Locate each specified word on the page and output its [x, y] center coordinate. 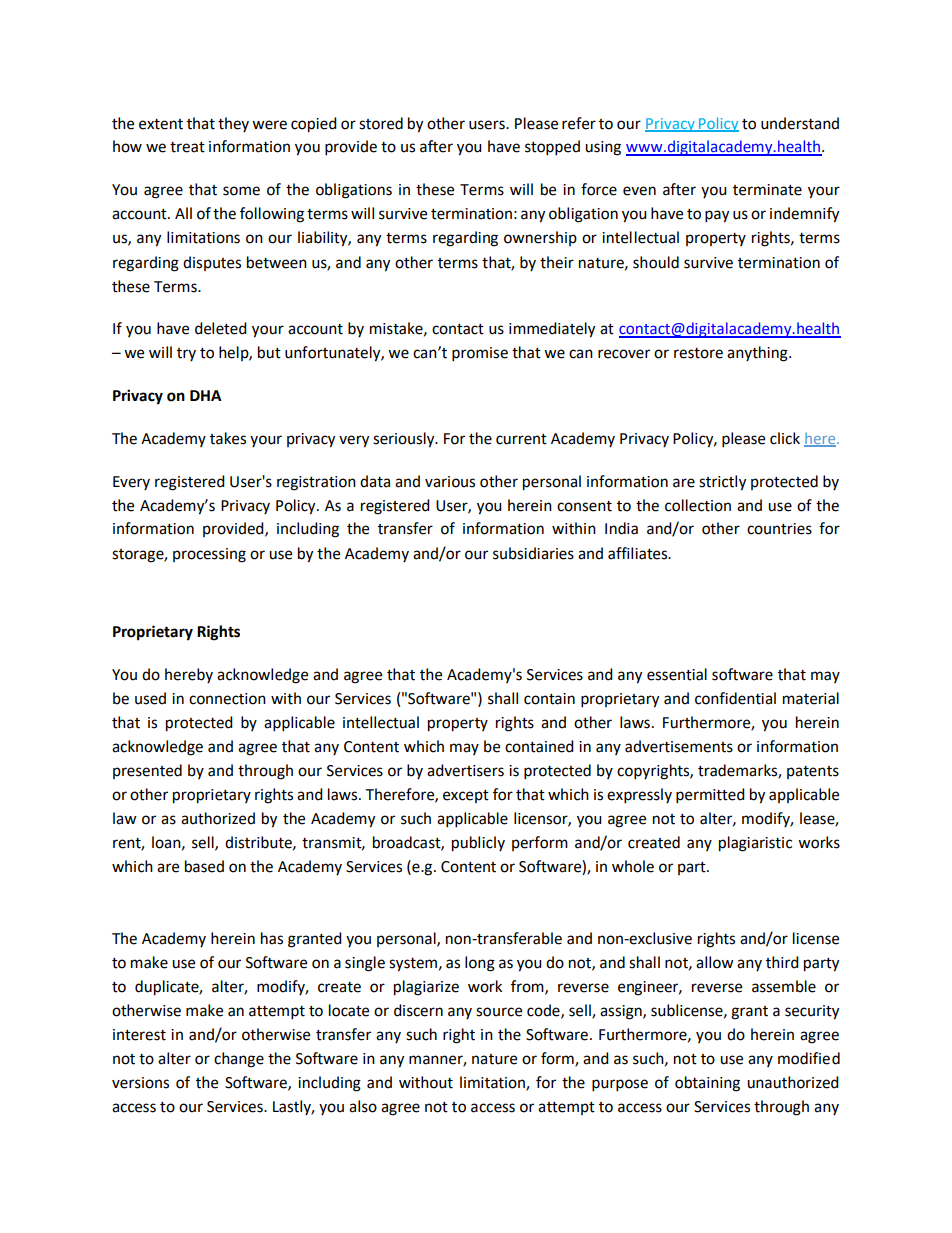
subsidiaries [533, 553]
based [204, 866]
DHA [206, 395]
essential [677, 674]
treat [187, 147]
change [239, 1060]
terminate [767, 190]
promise [480, 354]
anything [758, 354]
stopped [552, 148]
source [499, 1012]
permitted [710, 796]
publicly [478, 844]
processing [209, 555]
